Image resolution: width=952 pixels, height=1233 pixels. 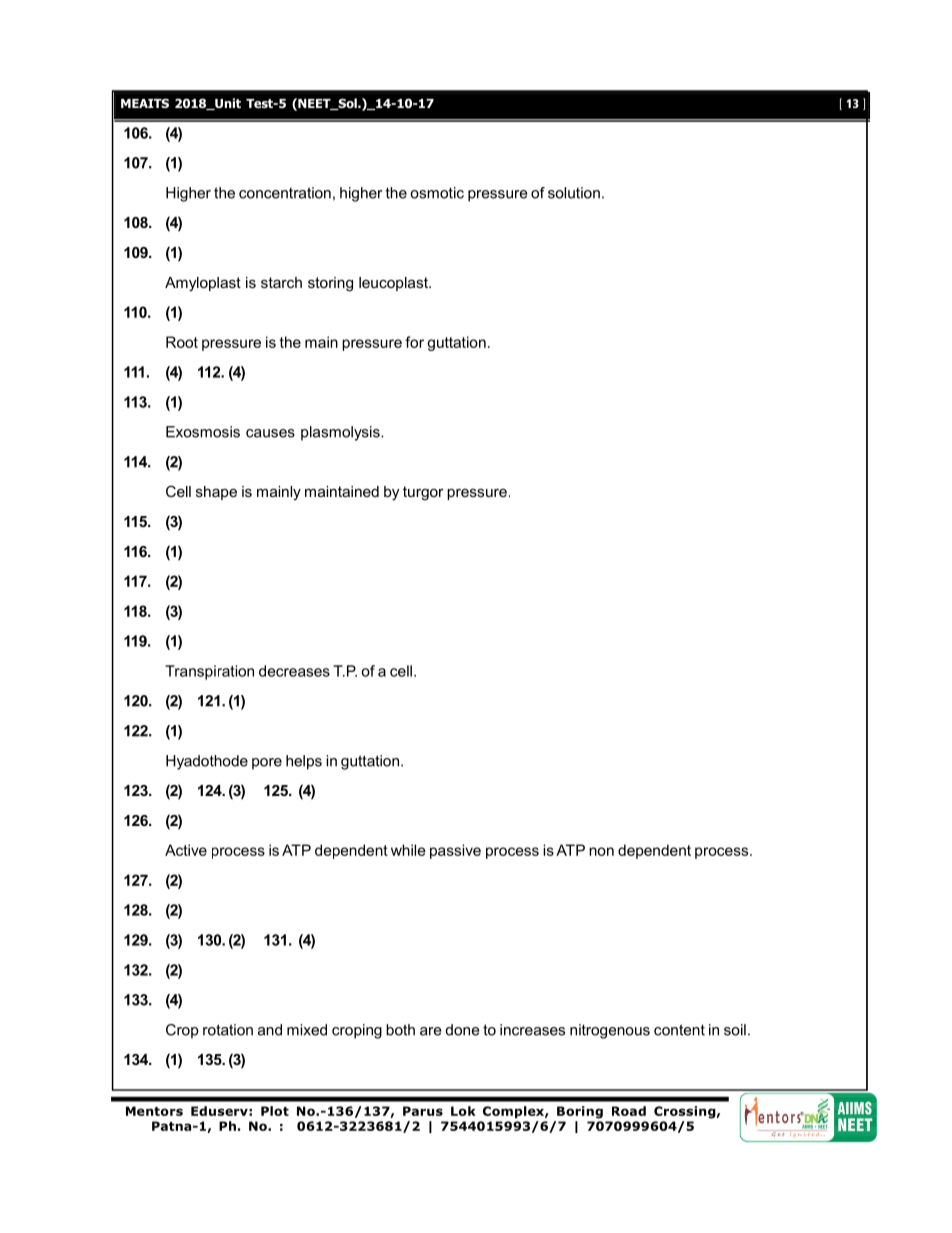 I want to click on causes, so click(x=270, y=433).
